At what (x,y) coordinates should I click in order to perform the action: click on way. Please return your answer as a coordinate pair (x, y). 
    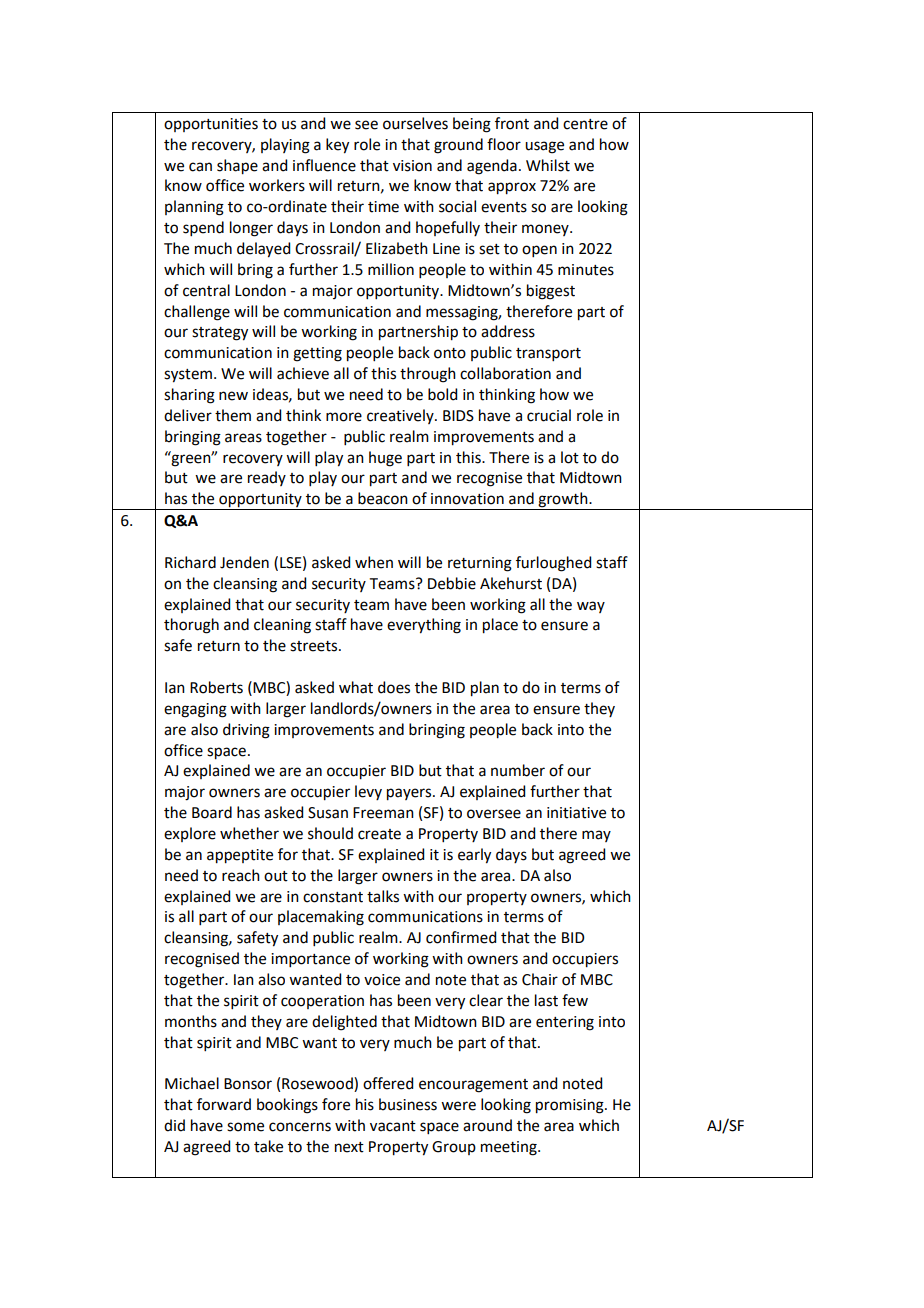
    Looking at the image, I should click on (591, 607).
